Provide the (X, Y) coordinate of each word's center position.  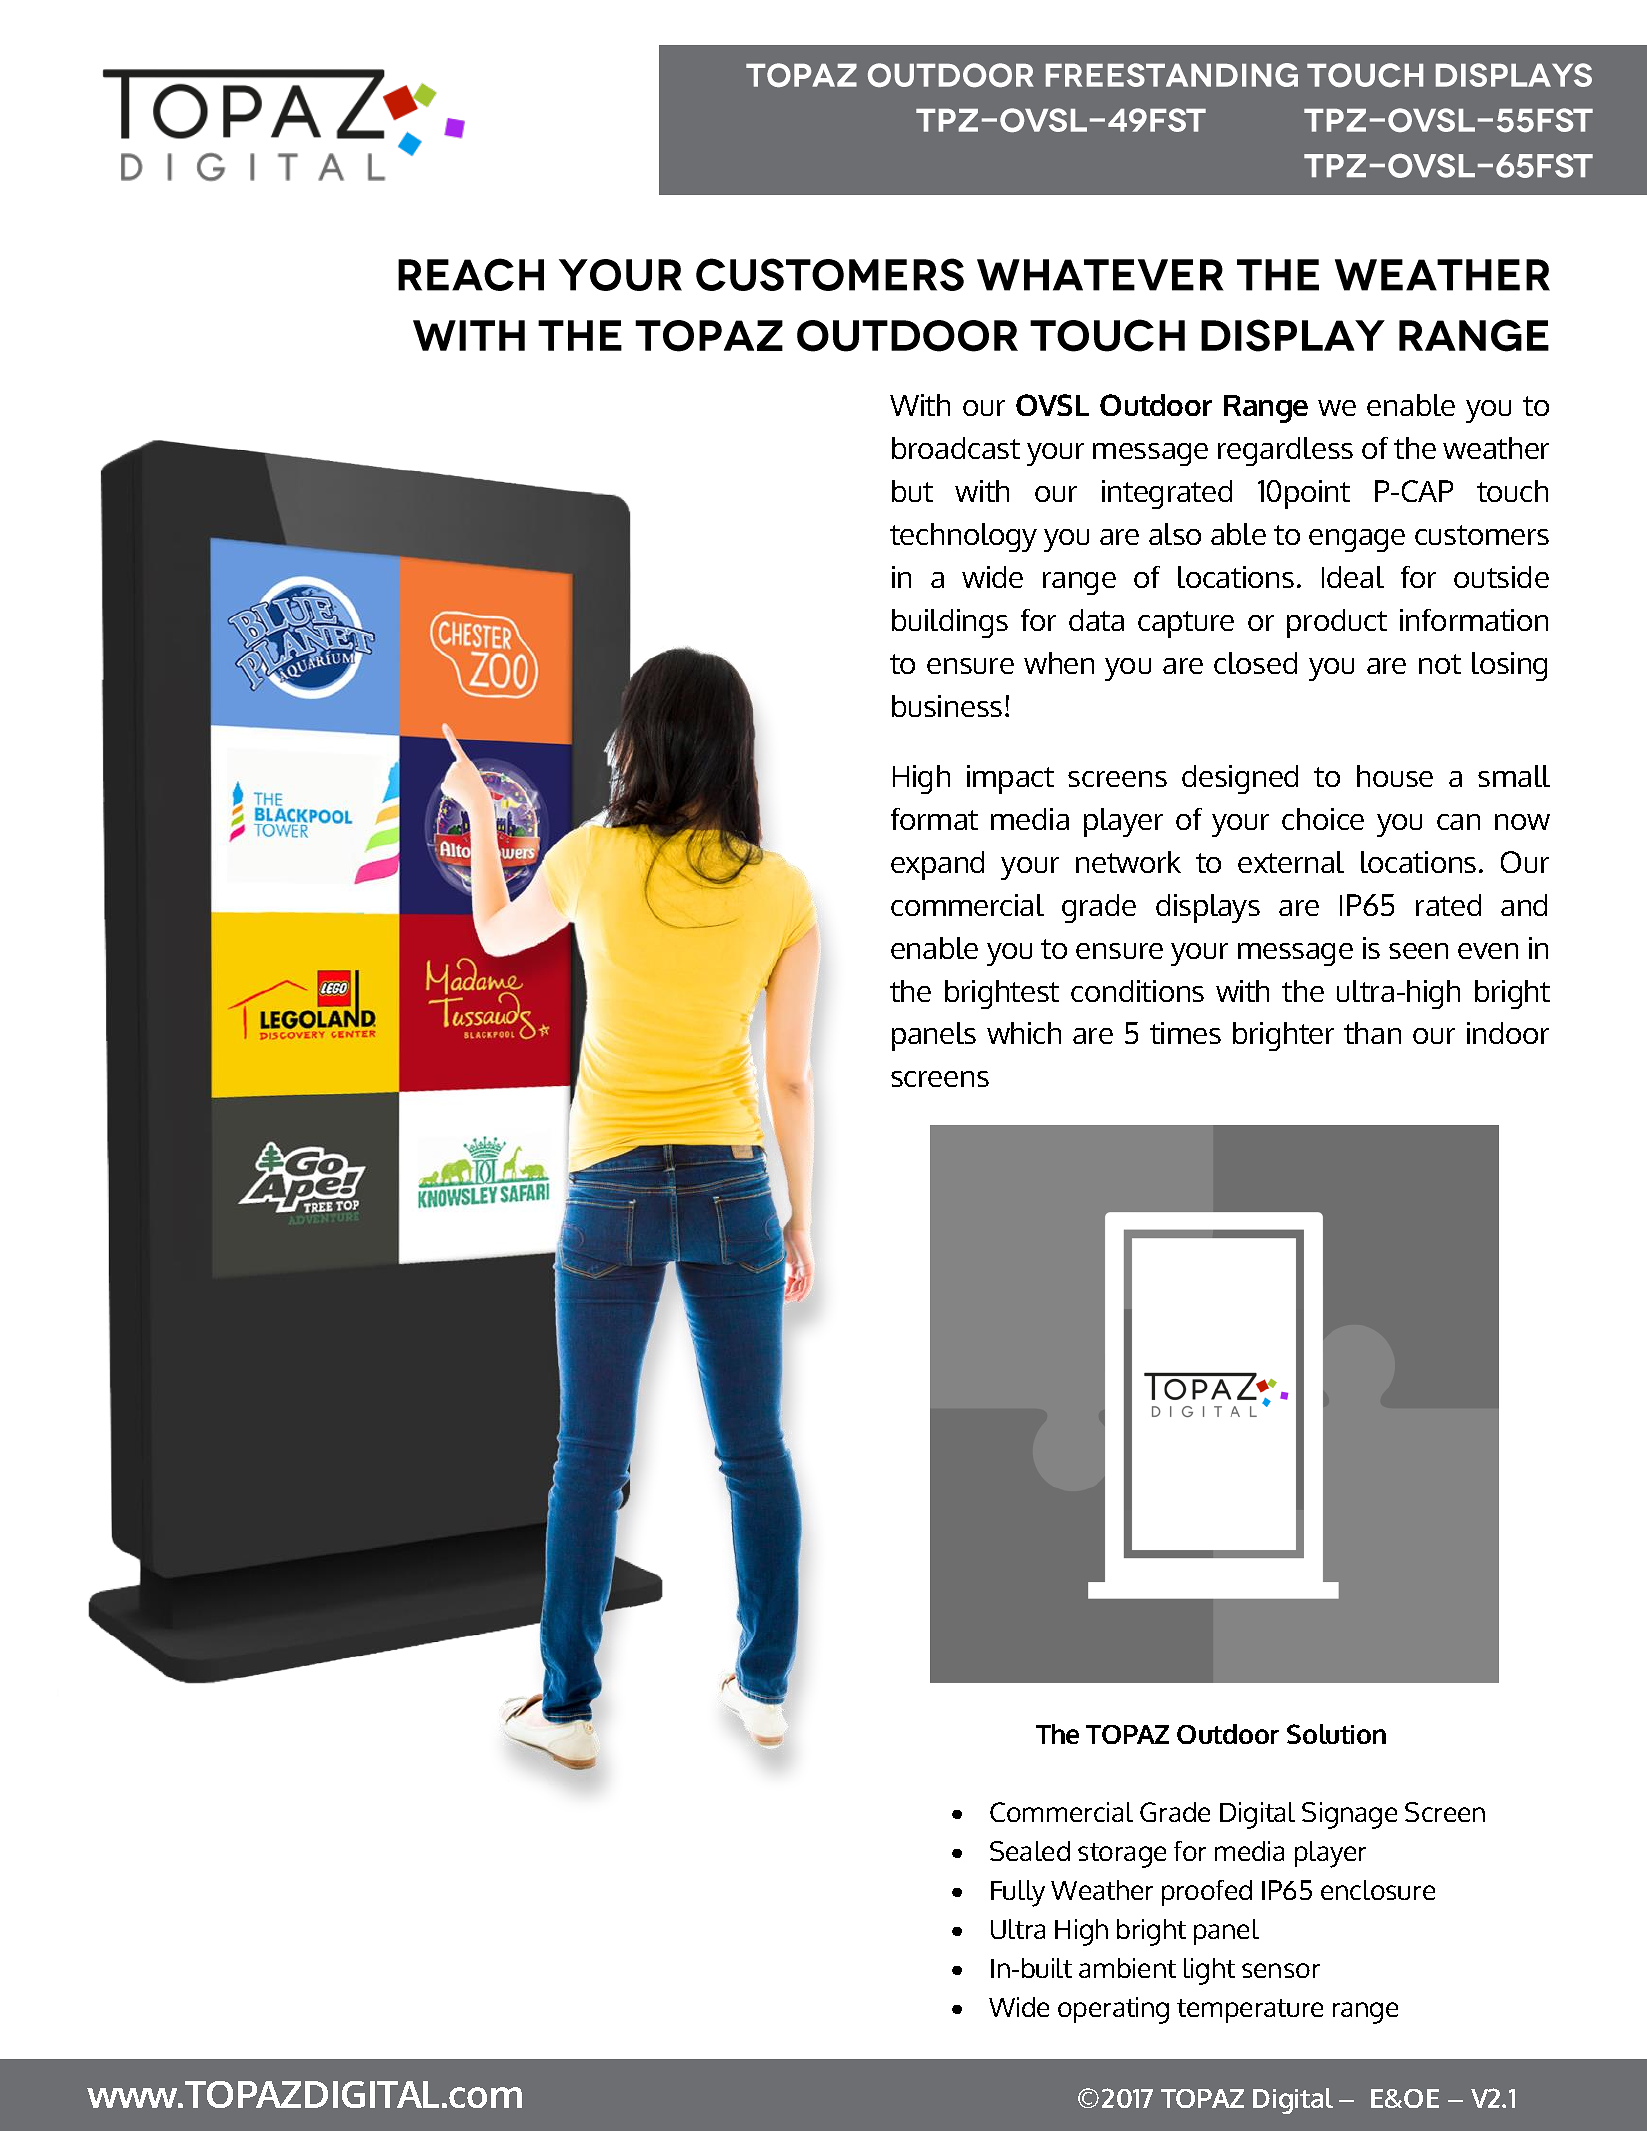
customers (1482, 535)
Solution (1336, 1734)
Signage (1349, 1815)
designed (1240, 779)
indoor (1508, 1033)
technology (963, 537)
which (1024, 1033)
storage (1122, 1855)
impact (1010, 779)
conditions (1137, 991)
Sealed (1030, 1851)
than (1372, 1033)
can (1458, 822)
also (1175, 534)
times (1185, 1033)
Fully (1018, 1893)
